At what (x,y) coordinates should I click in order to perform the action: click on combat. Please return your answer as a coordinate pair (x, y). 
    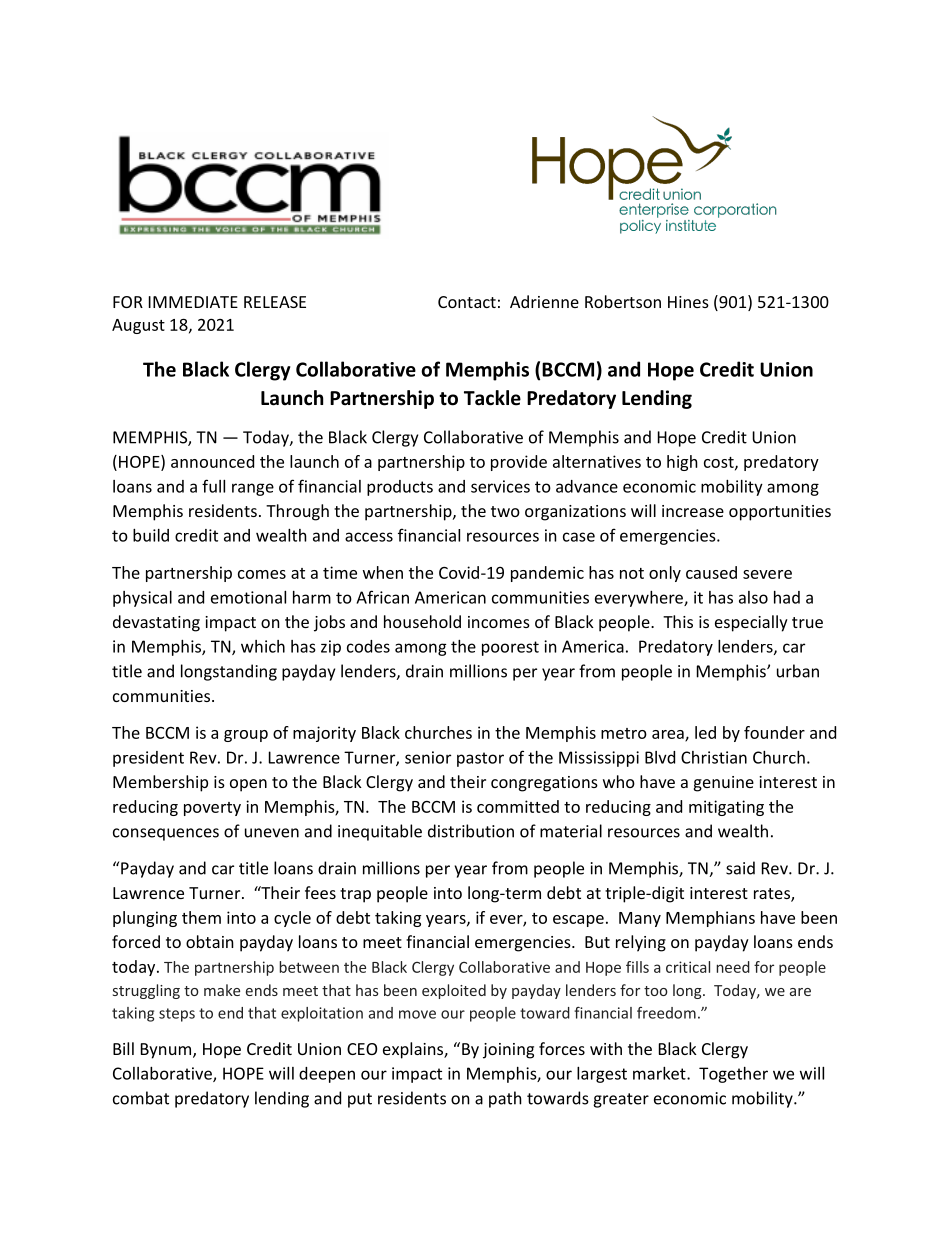
    Looking at the image, I should click on (141, 1098).
